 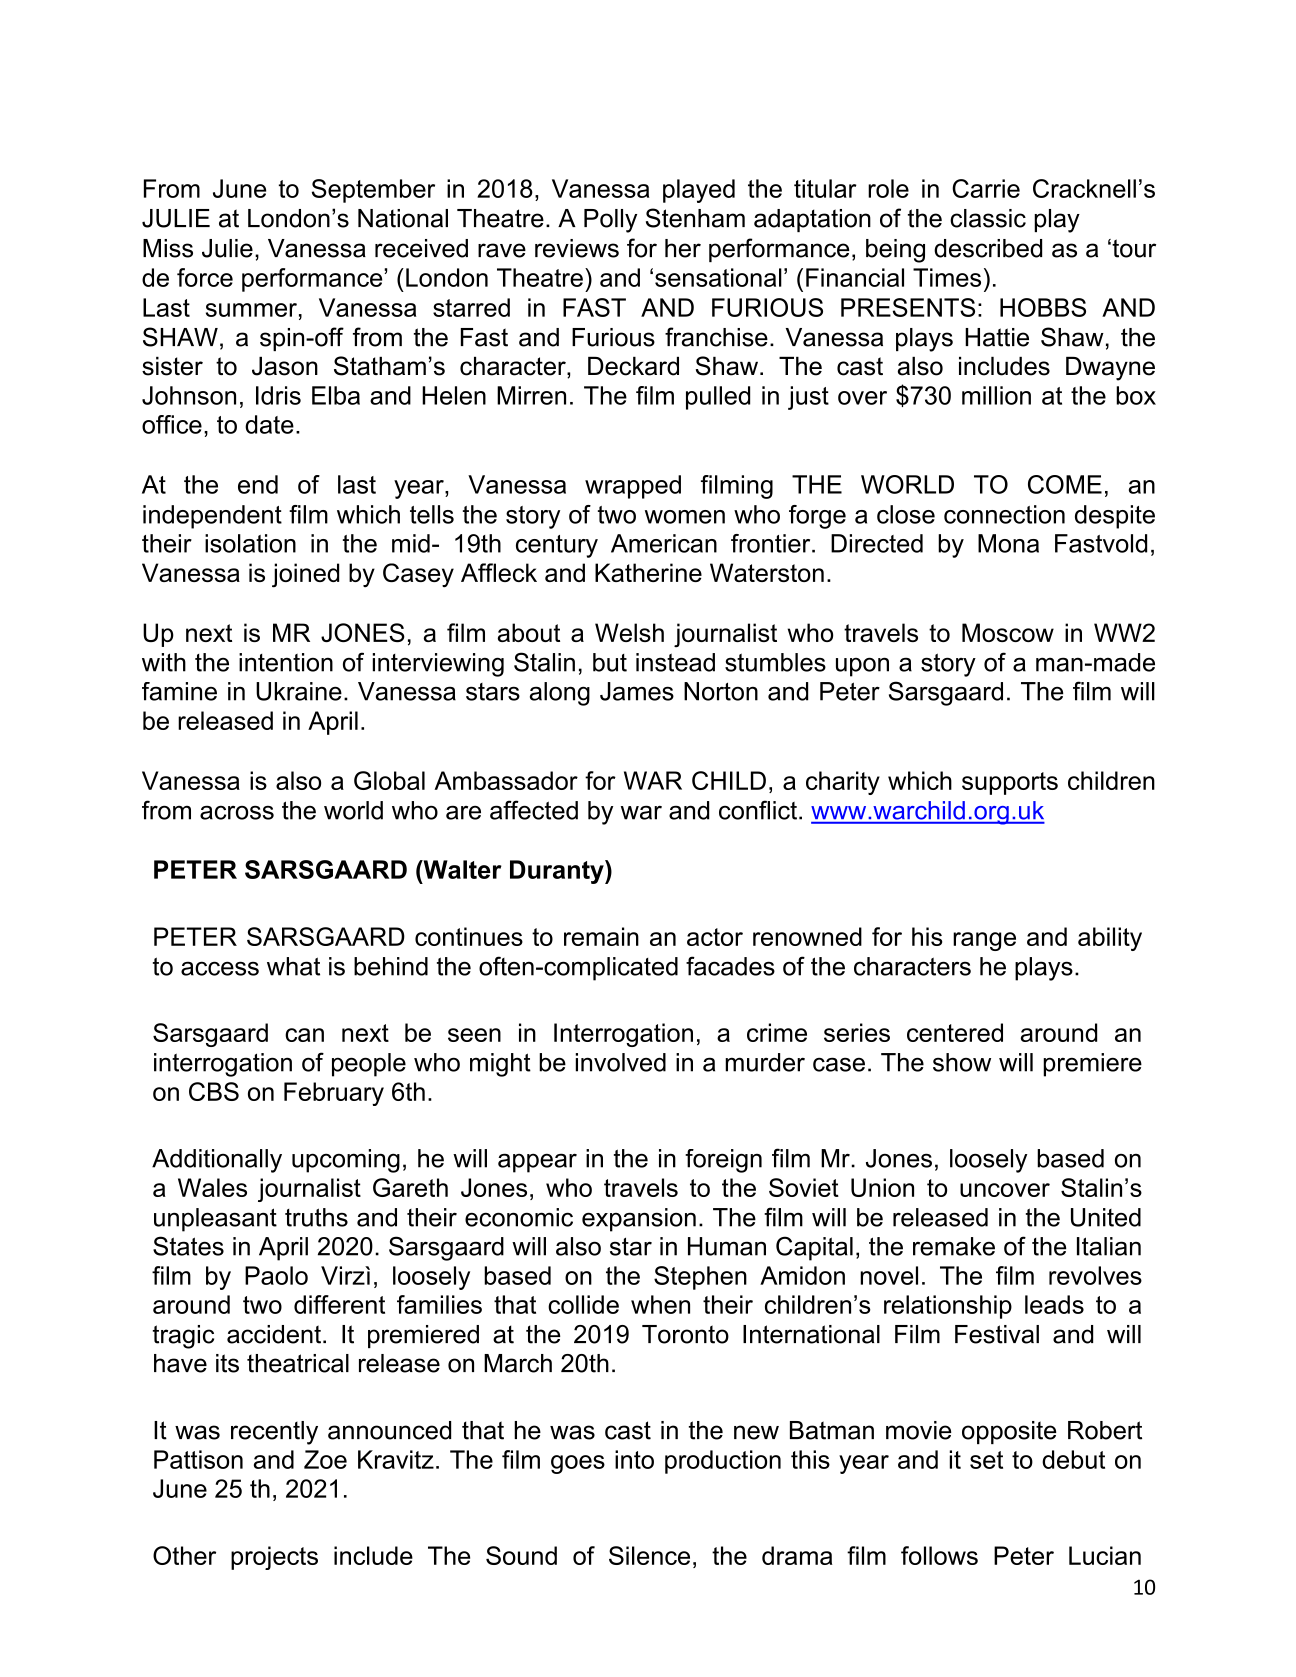 I want to click on February, so click(x=334, y=1094).
